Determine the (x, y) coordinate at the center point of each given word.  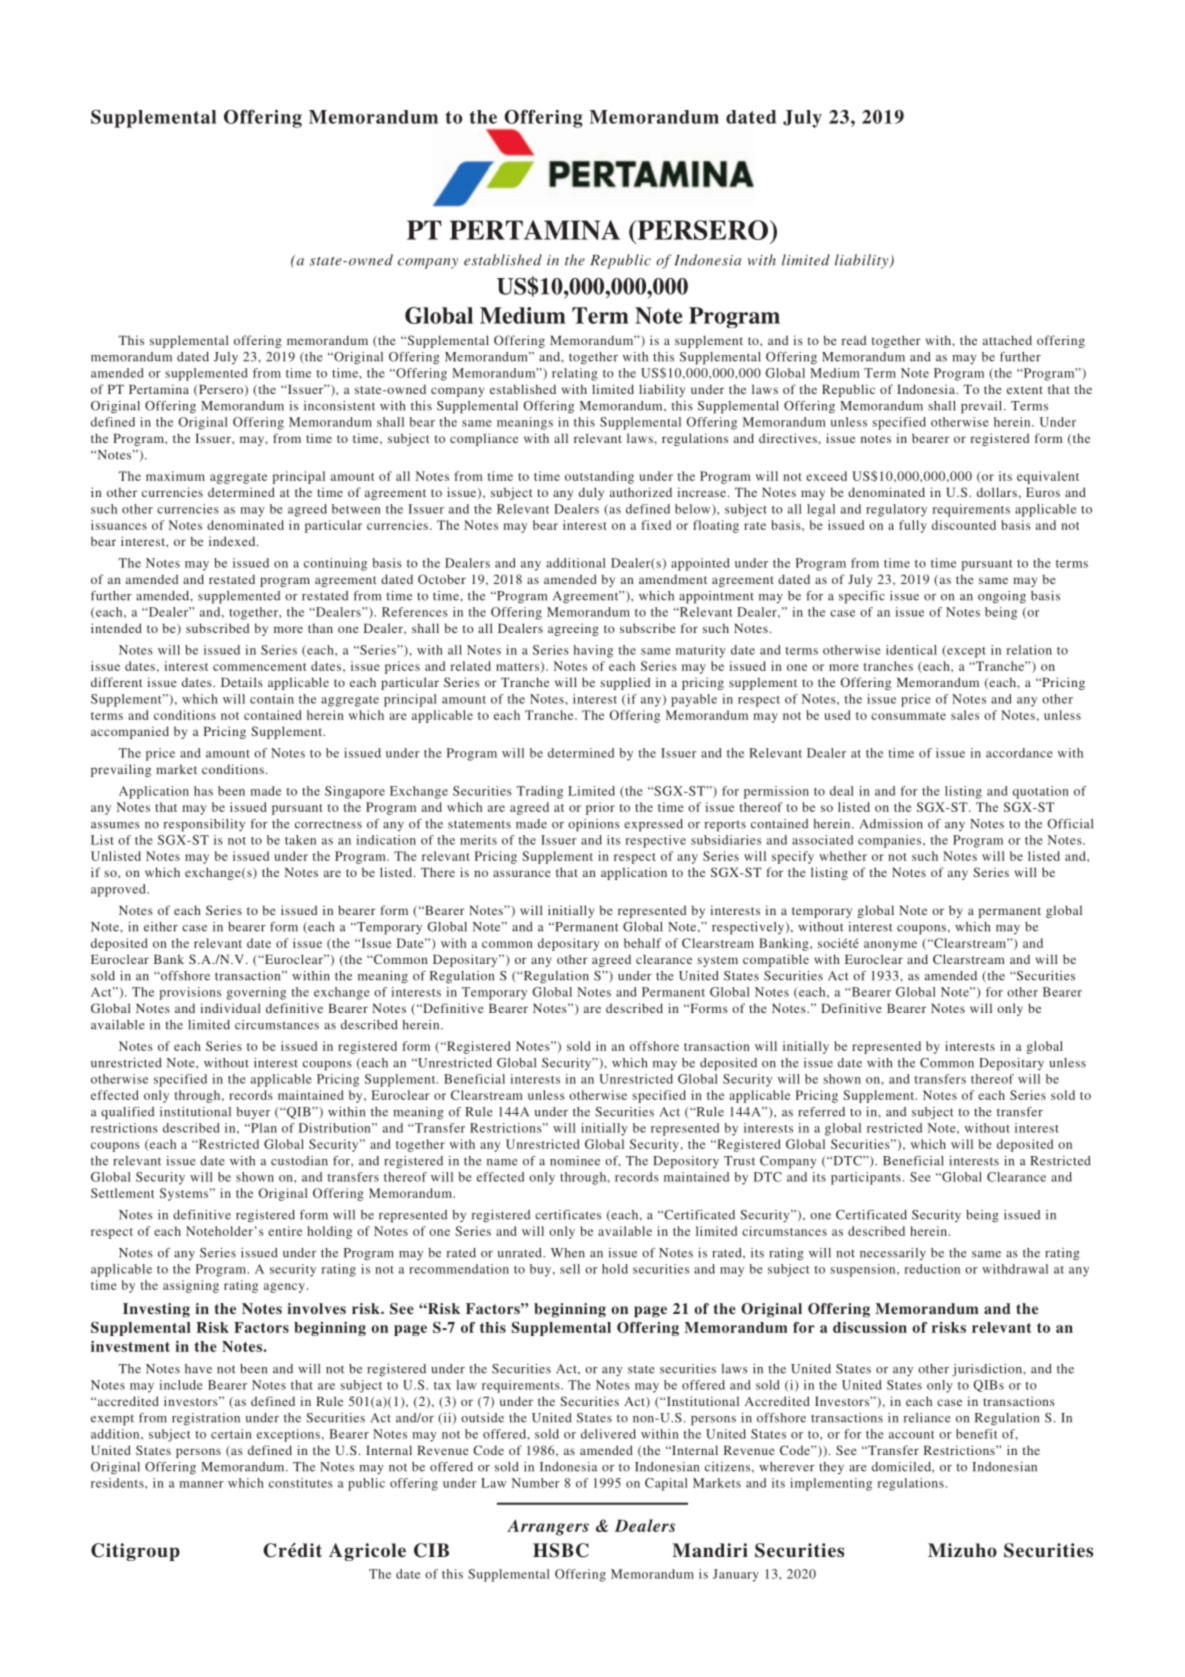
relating (575, 374)
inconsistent (339, 406)
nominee (575, 1161)
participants (866, 1178)
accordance (1019, 753)
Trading (539, 792)
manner (201, 1484)
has (203, 791)
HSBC (561, 1550)
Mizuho (962, 1550)
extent (1025, 390)
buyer (253, 1113)
